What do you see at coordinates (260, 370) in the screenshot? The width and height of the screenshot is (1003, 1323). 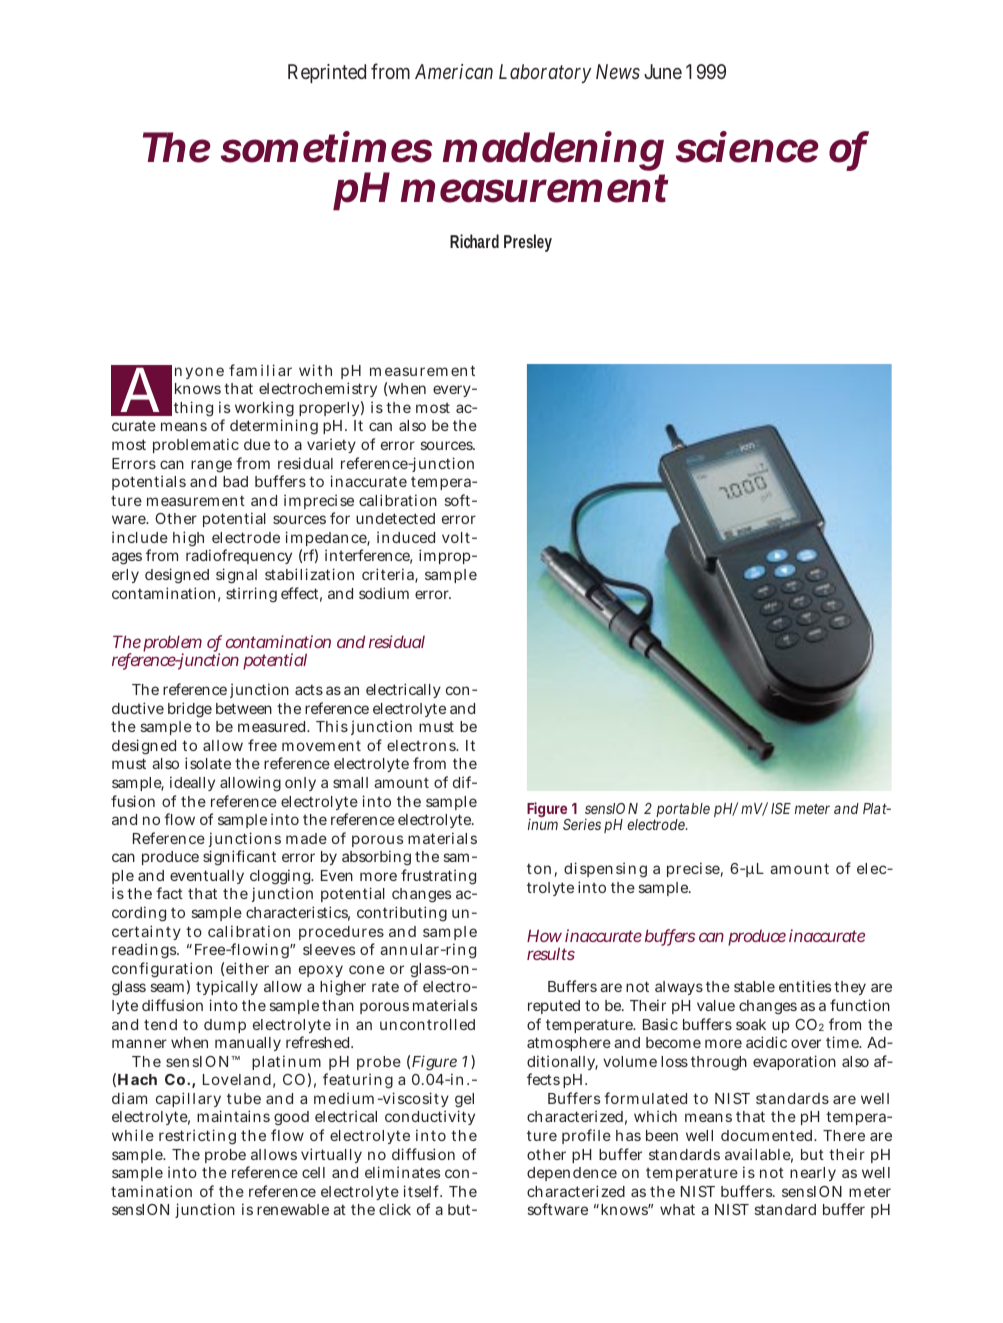 I see `familiar` at bounding box center [260, 370].
